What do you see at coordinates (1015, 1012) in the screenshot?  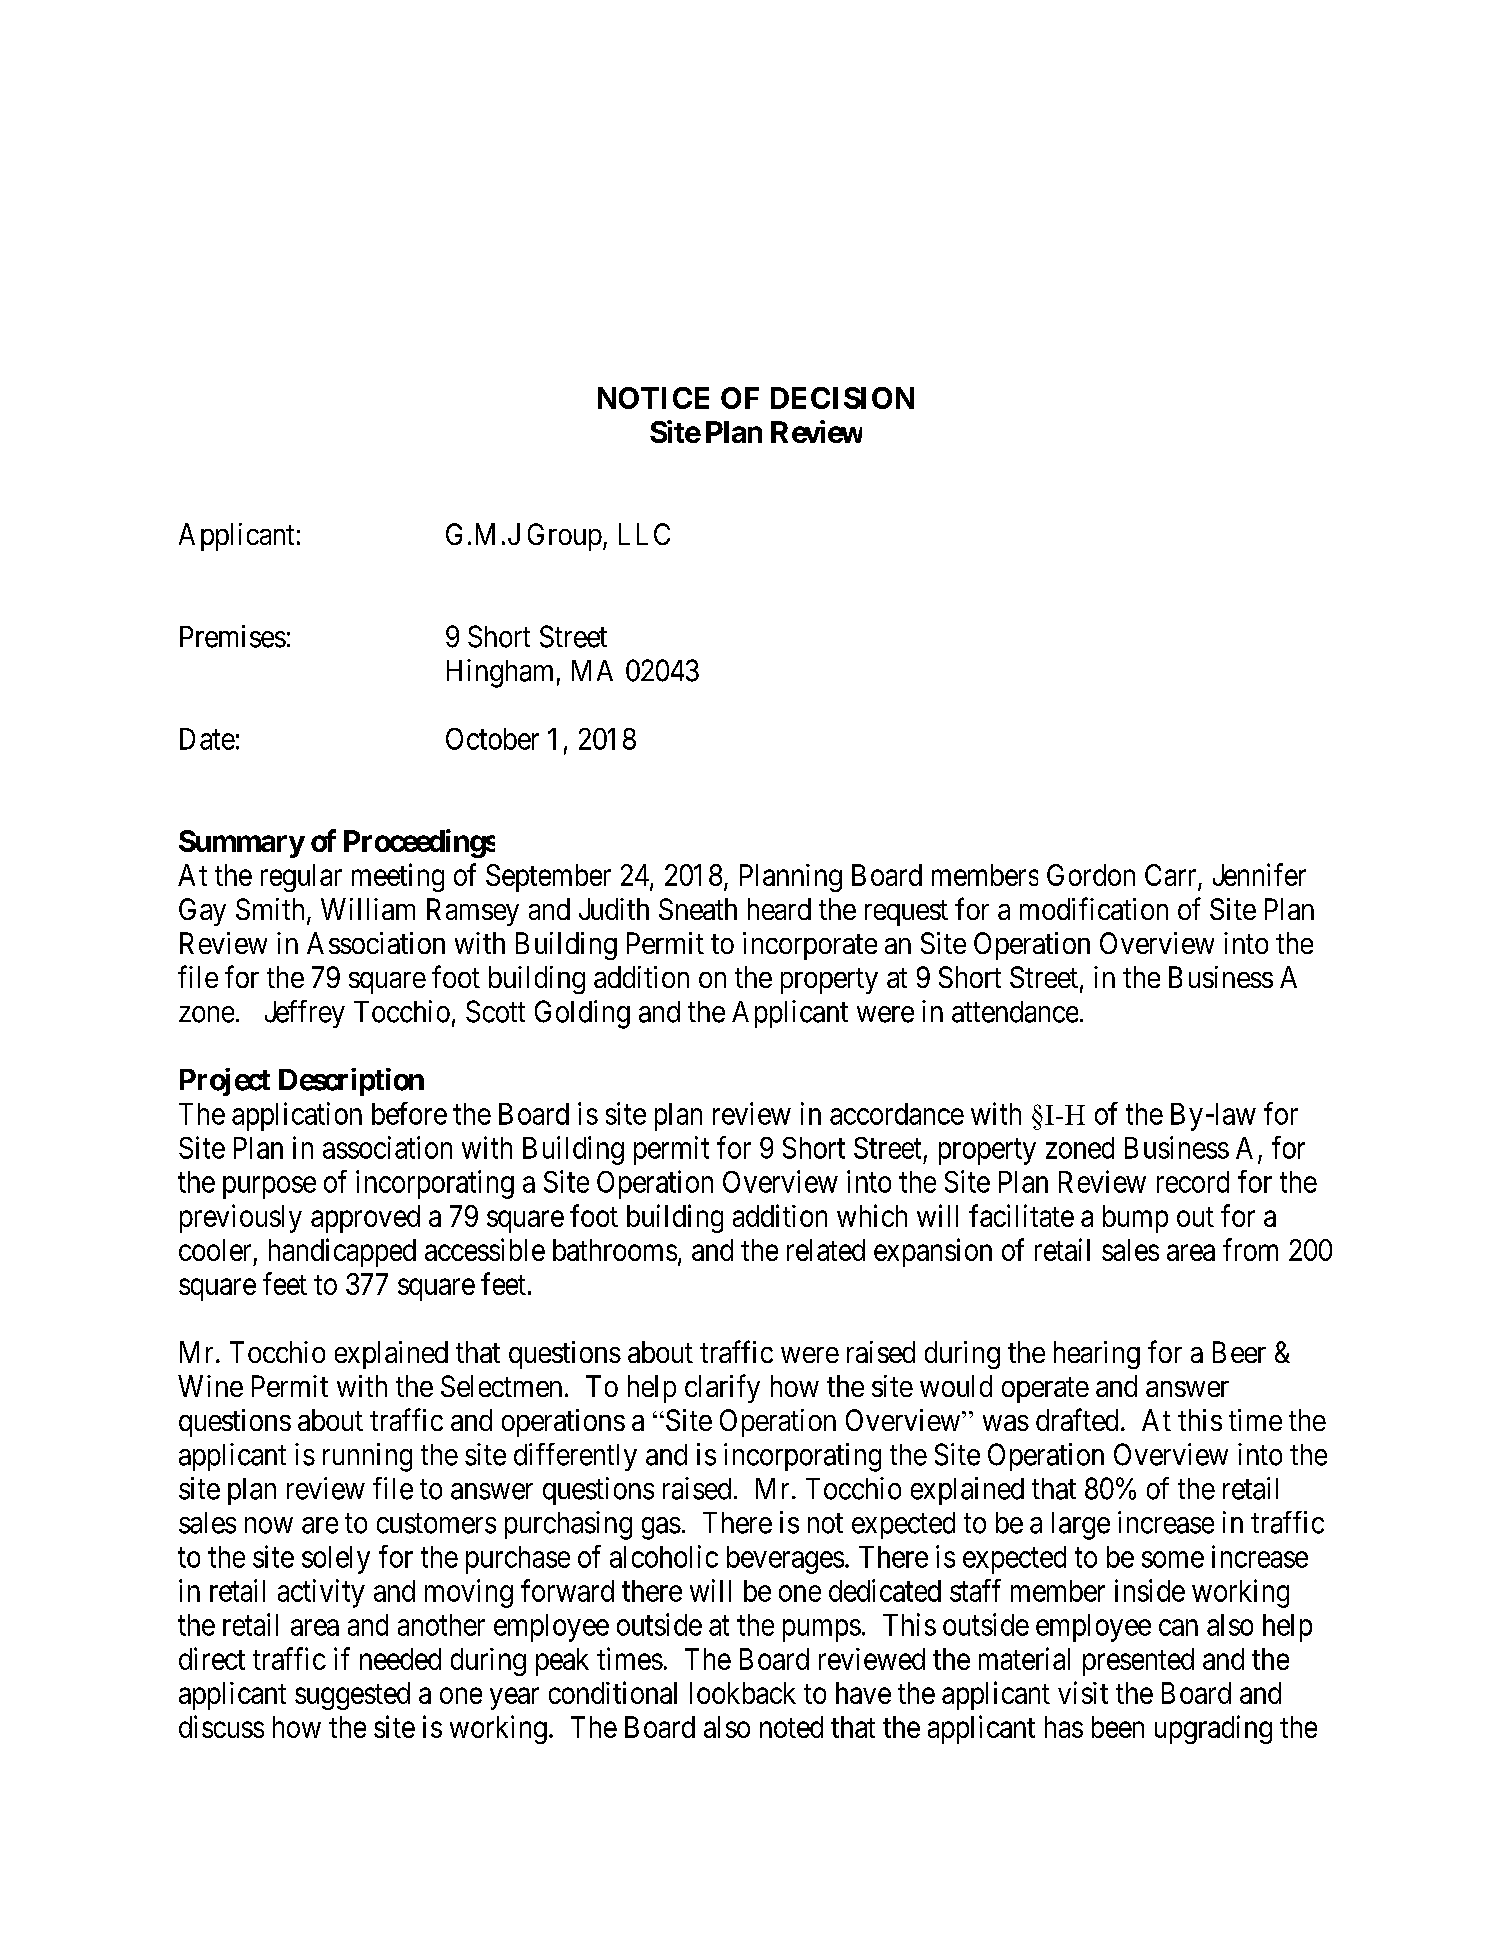 I see `attendance` at bounding box center [1015, 1012].
